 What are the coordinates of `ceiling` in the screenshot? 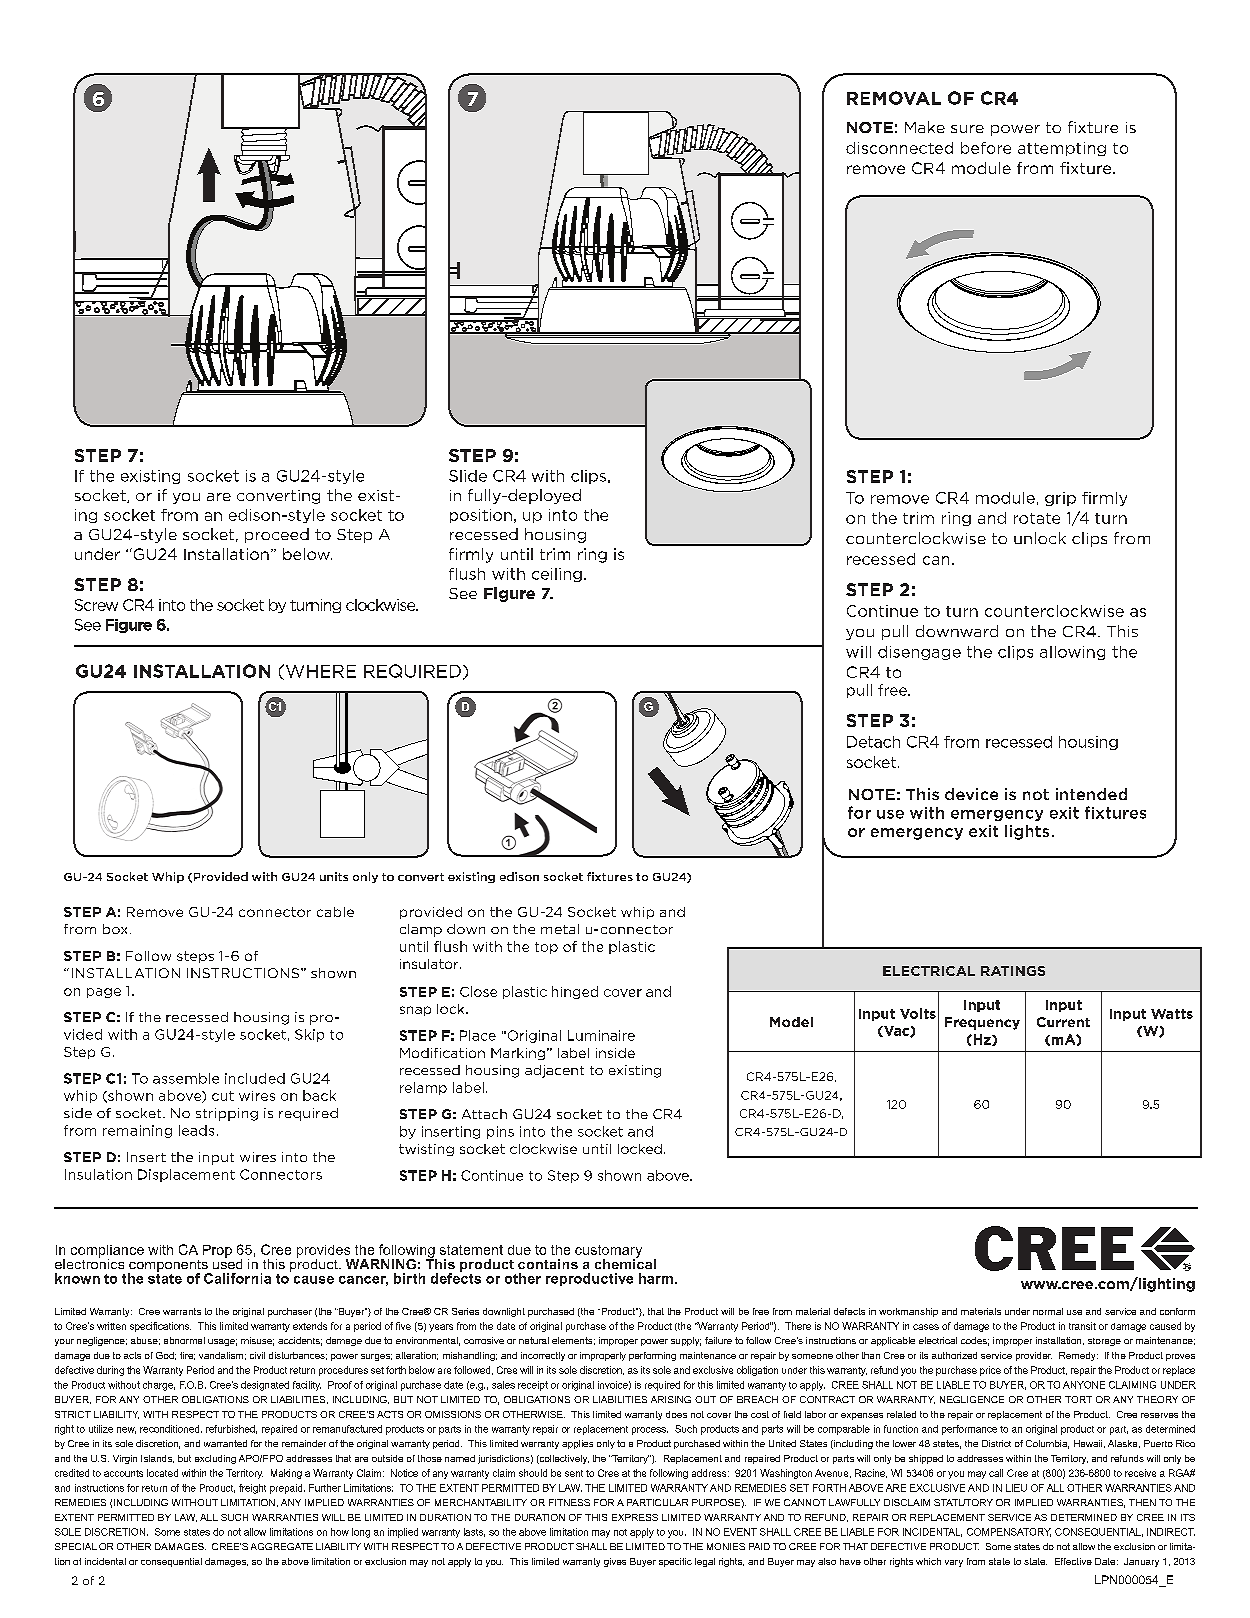 It's located at (557, 575).
